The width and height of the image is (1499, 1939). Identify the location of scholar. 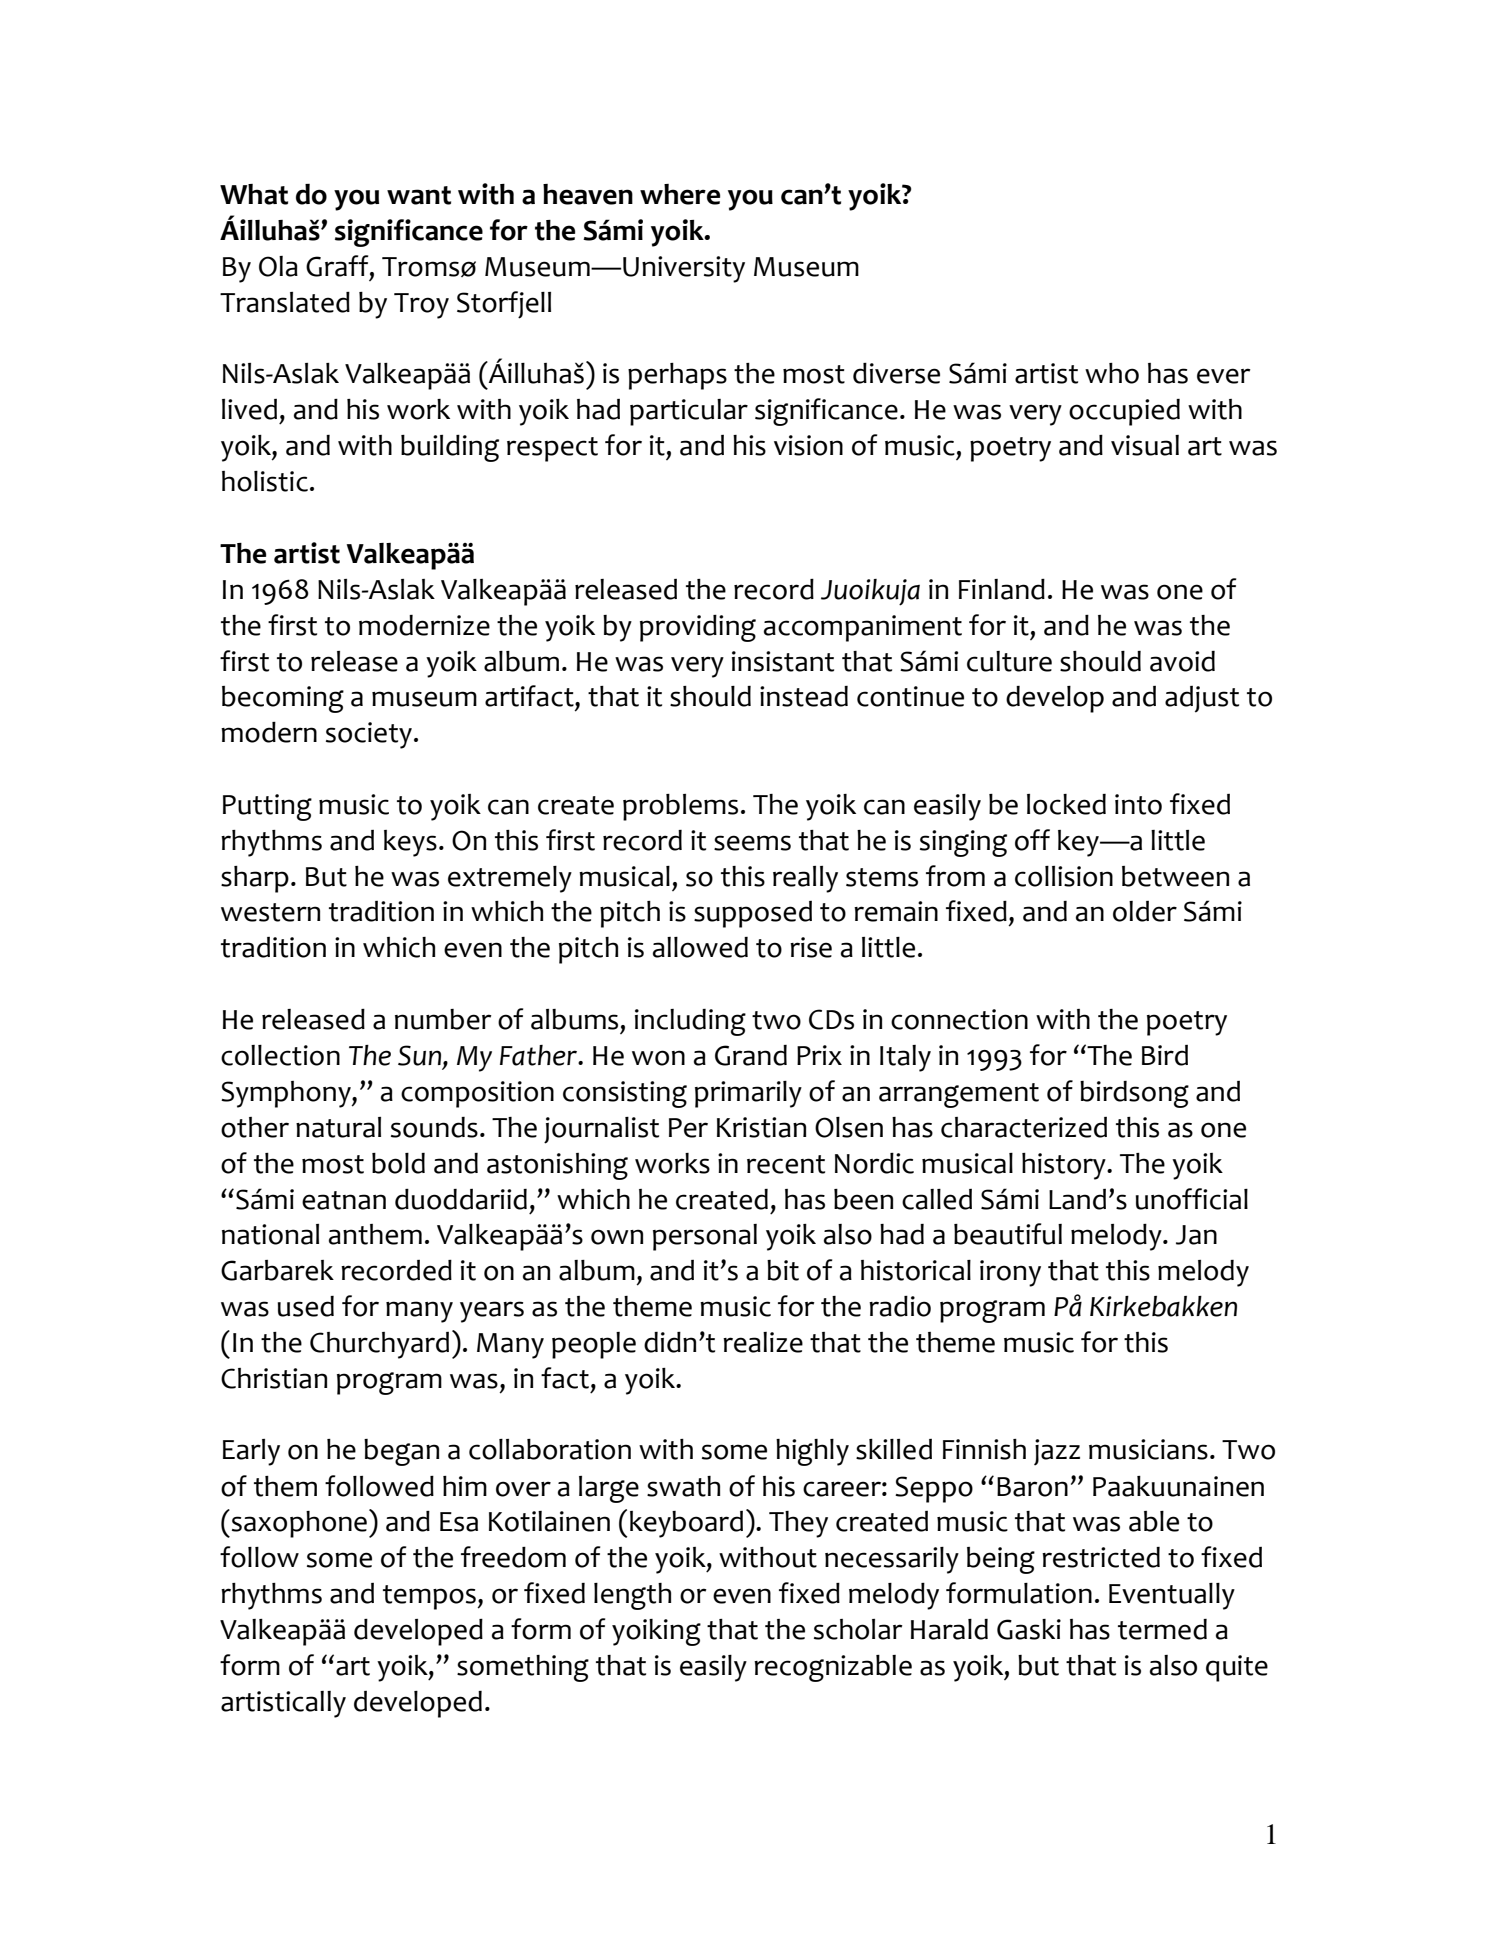
(858, 1629).
